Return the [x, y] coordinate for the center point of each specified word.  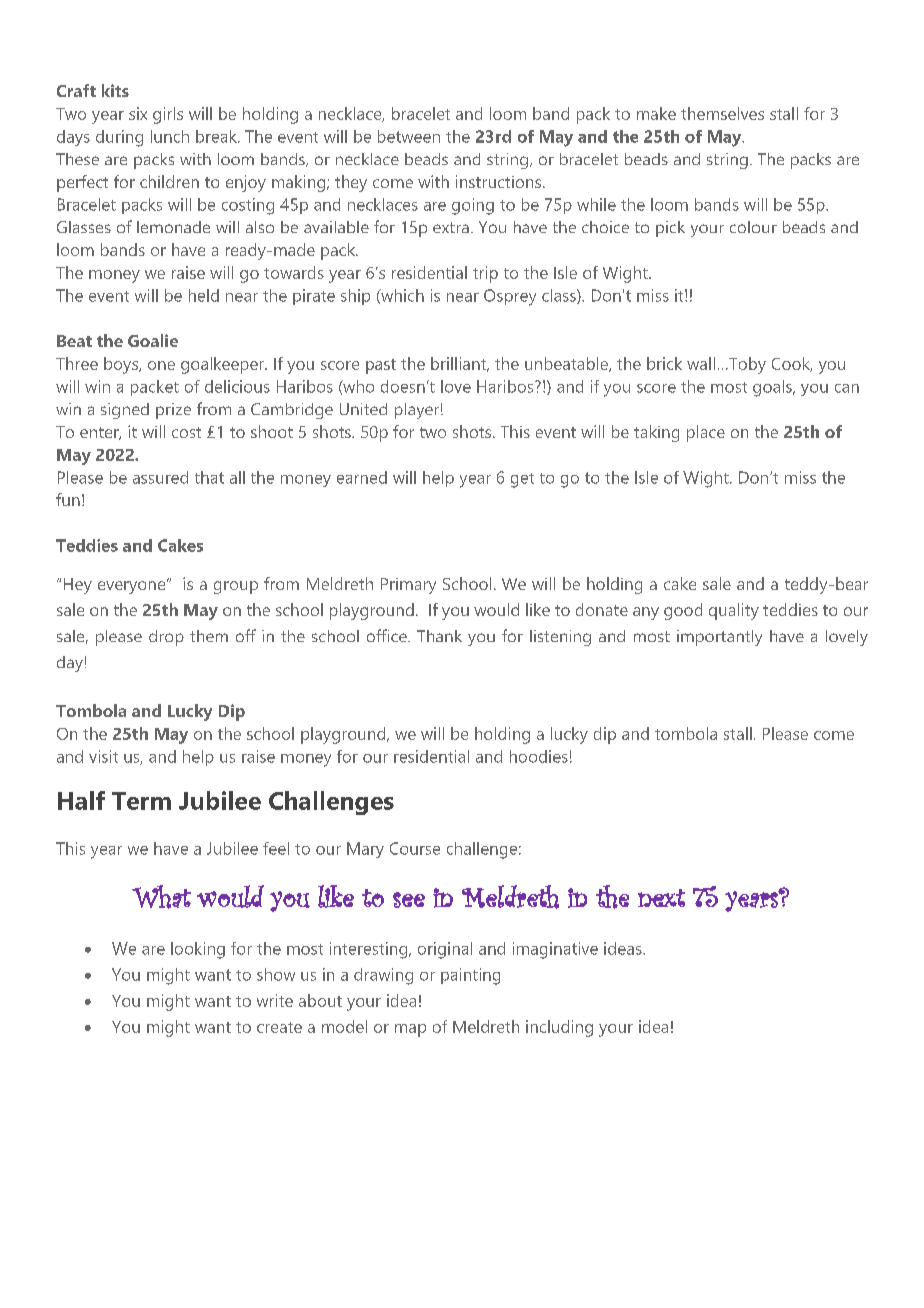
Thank [439, 636]
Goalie [153, 340]
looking [198, 950]
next [661, 898]
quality [734, 611]
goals [773, 388]
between [409, 136]
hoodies [539, 756]
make [656, 113]
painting [470, 976]
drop [166, 638]
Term [141, 801]
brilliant [460, 364]
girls [168, 115]
